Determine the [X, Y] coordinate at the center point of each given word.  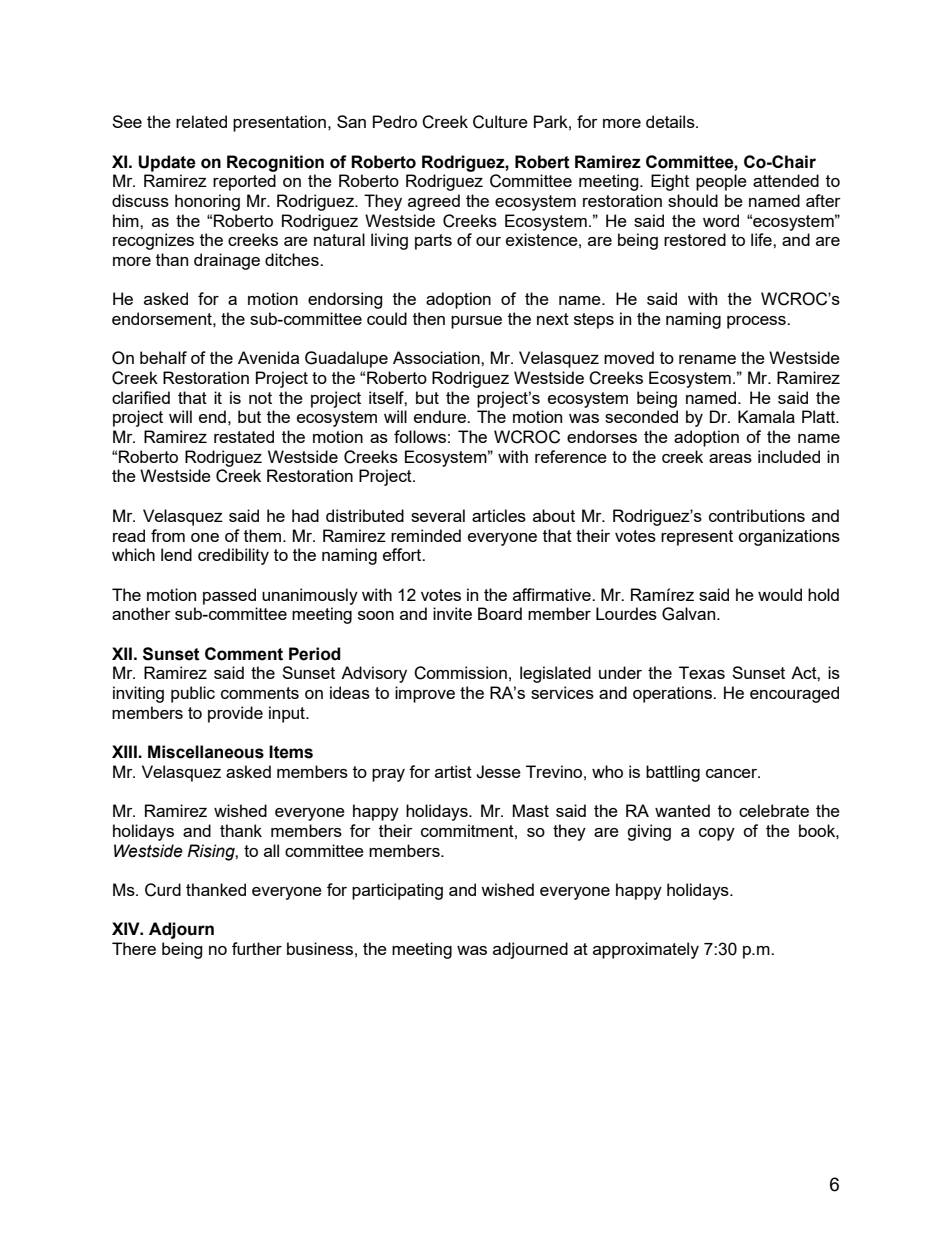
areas [730, 458]
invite [452, 613]
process [757, 322]
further [257, 948]
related [201, 121]
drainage [227, 261]
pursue [476, 322]
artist [453, 771]
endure [441, 416]
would [780, 594]
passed [229, 596]
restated [244, 436]
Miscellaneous [206, 752]
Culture [500, 122]
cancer [733, 773]
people [721, 182]
